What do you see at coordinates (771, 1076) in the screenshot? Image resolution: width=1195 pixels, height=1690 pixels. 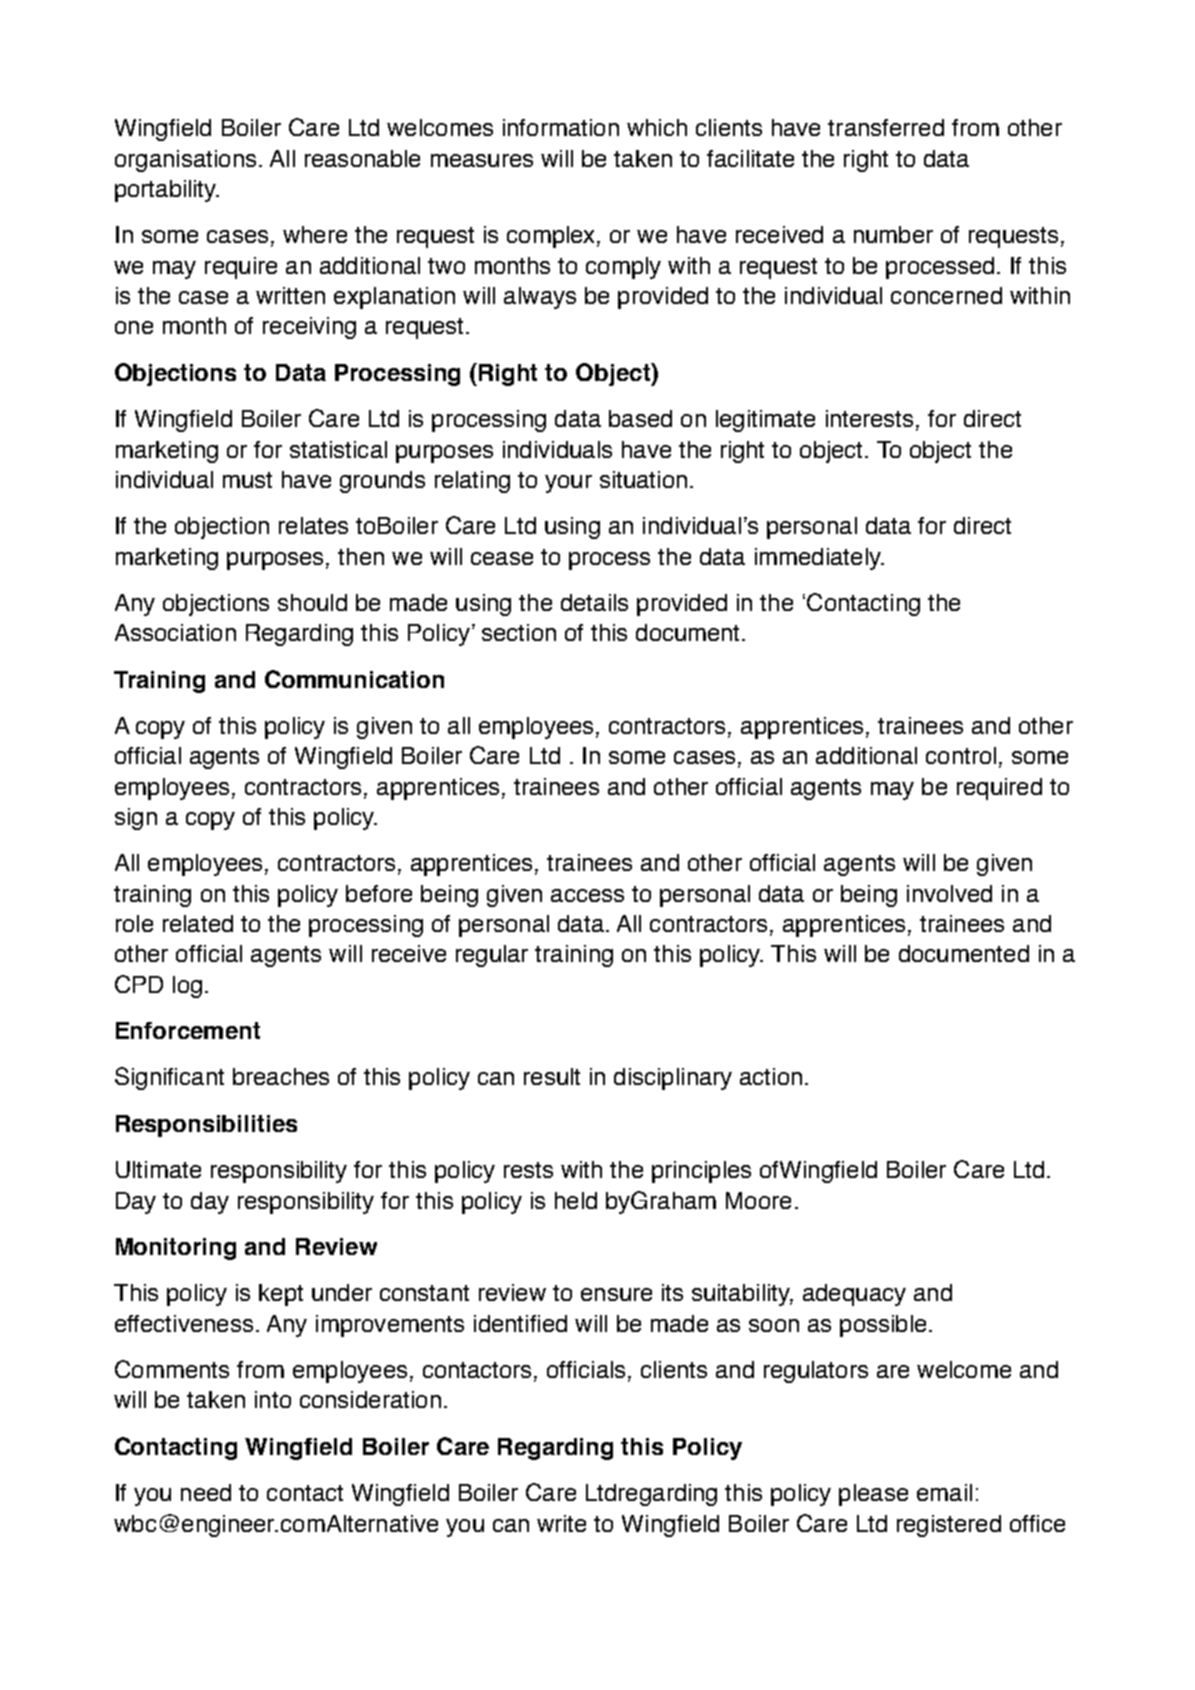 I see `action` at bounding box center [771, 1076].
